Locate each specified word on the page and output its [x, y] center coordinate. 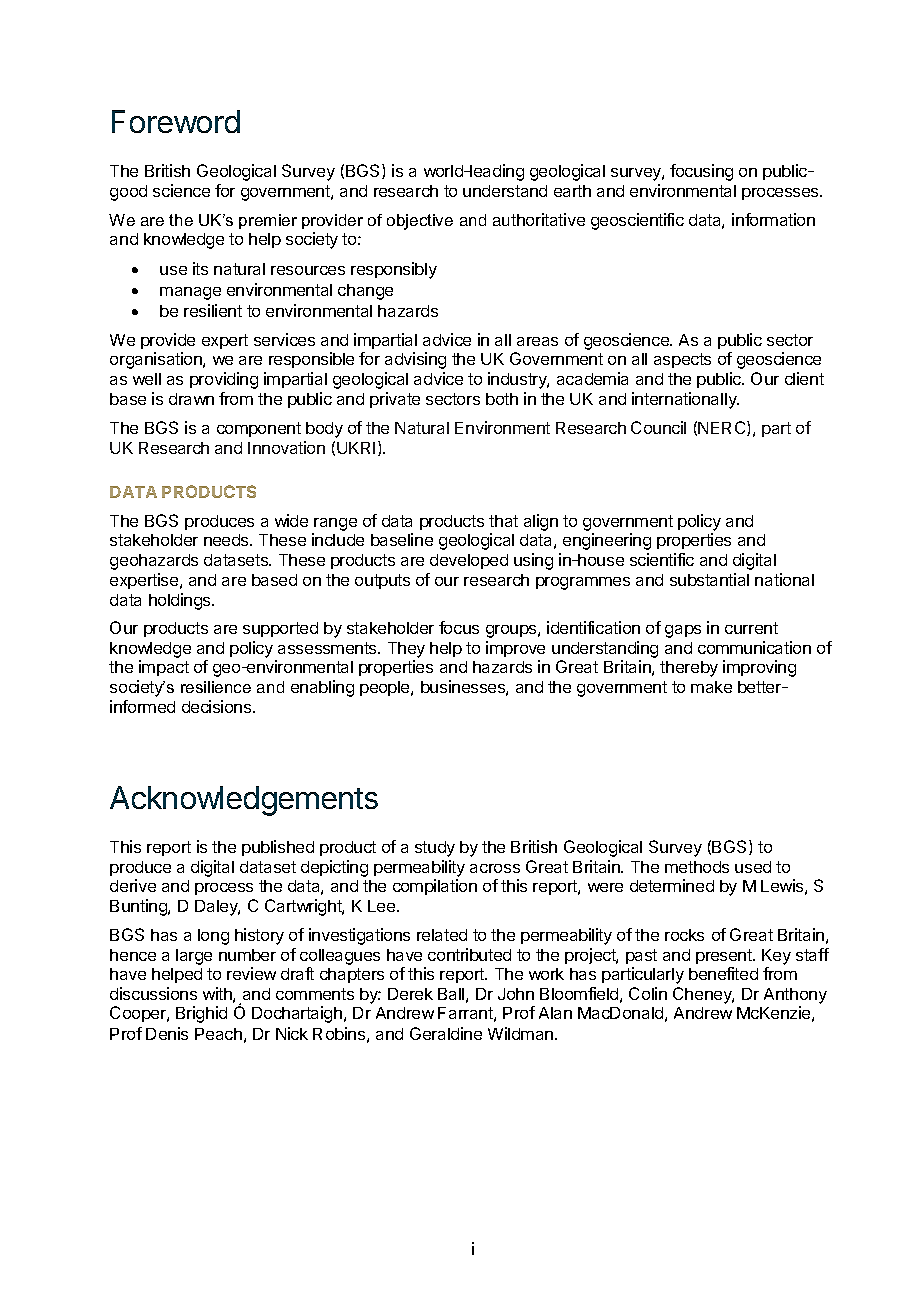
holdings [181, 601]
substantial [709, 579]
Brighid [201, 1014]
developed [469, 561]
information [773, 219]
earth [572, 191]
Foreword [176, 121]
